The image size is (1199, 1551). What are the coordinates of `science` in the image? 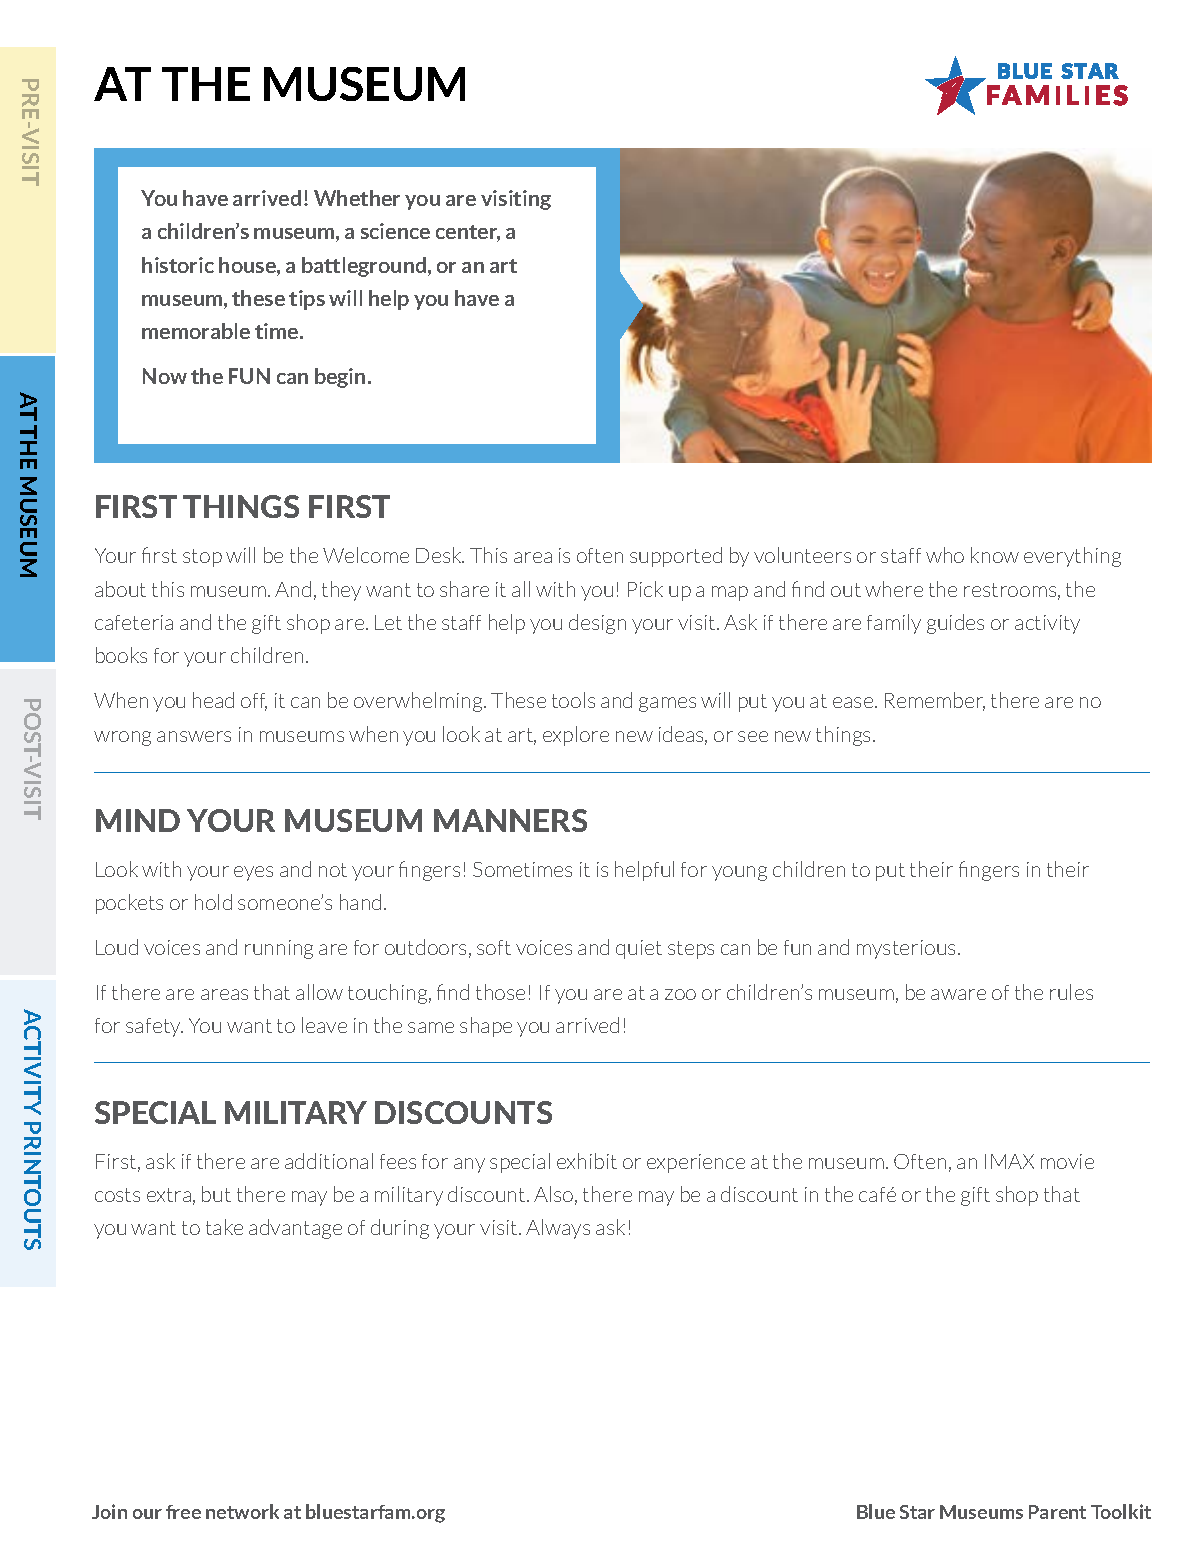 It's located at (395, 231).
